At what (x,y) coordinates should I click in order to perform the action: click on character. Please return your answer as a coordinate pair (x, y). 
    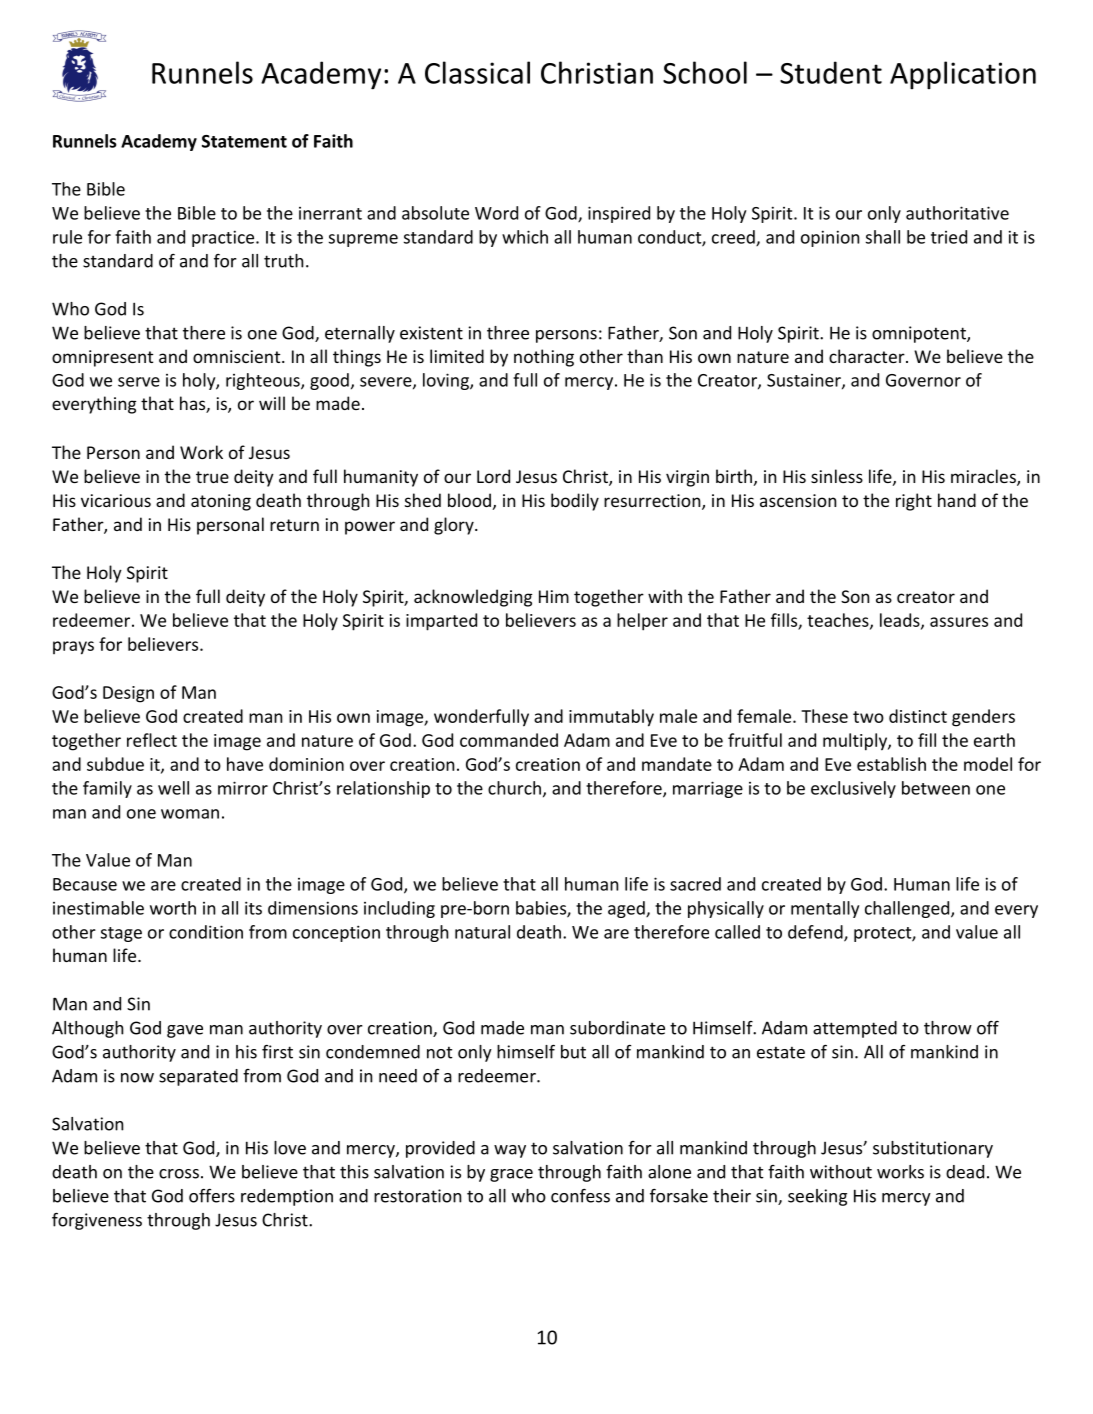
    Looking at the image, I should click on (868, 356).
